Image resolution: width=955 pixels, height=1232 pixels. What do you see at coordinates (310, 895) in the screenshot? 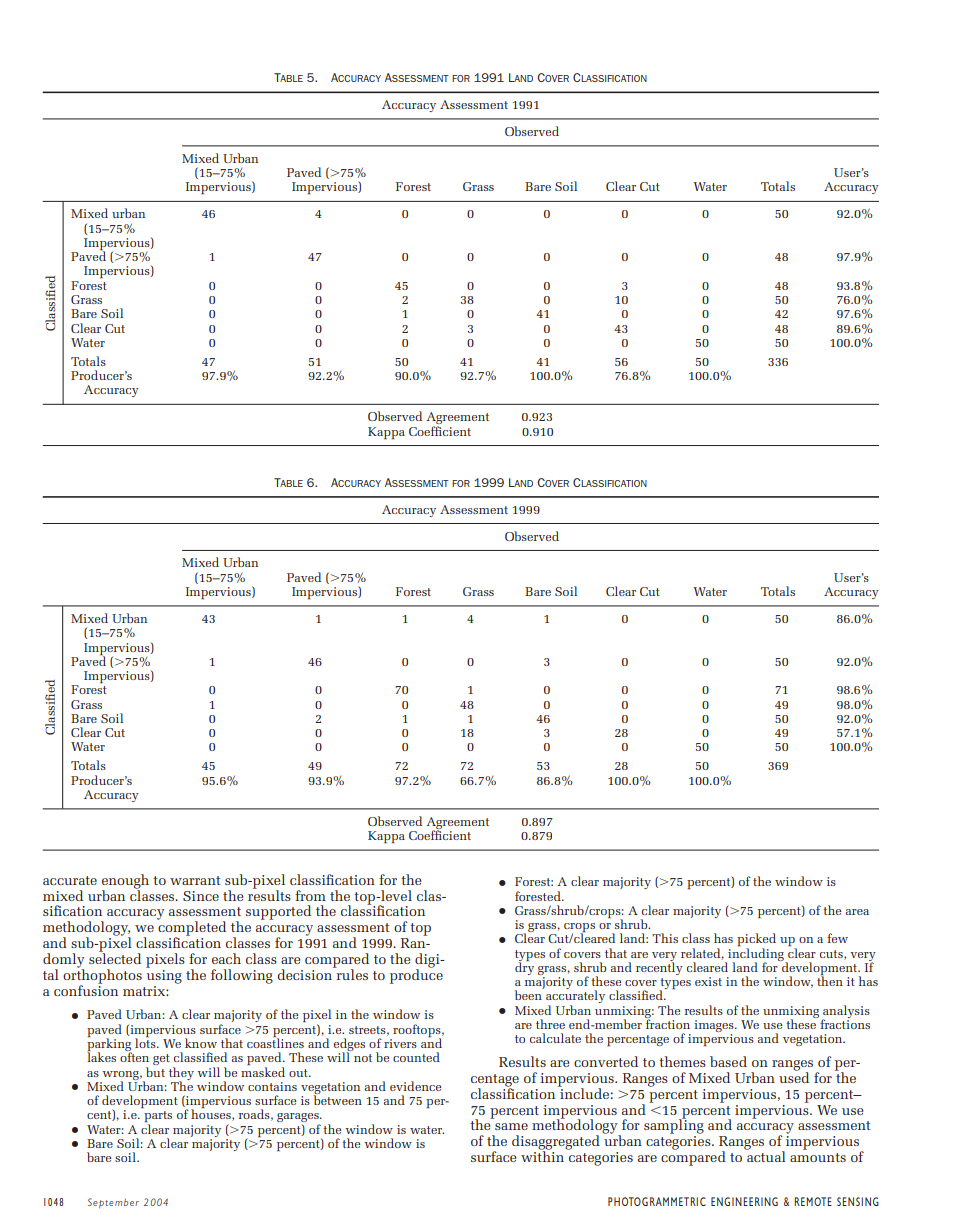
I see `from` at bounding box center [310, 895].
